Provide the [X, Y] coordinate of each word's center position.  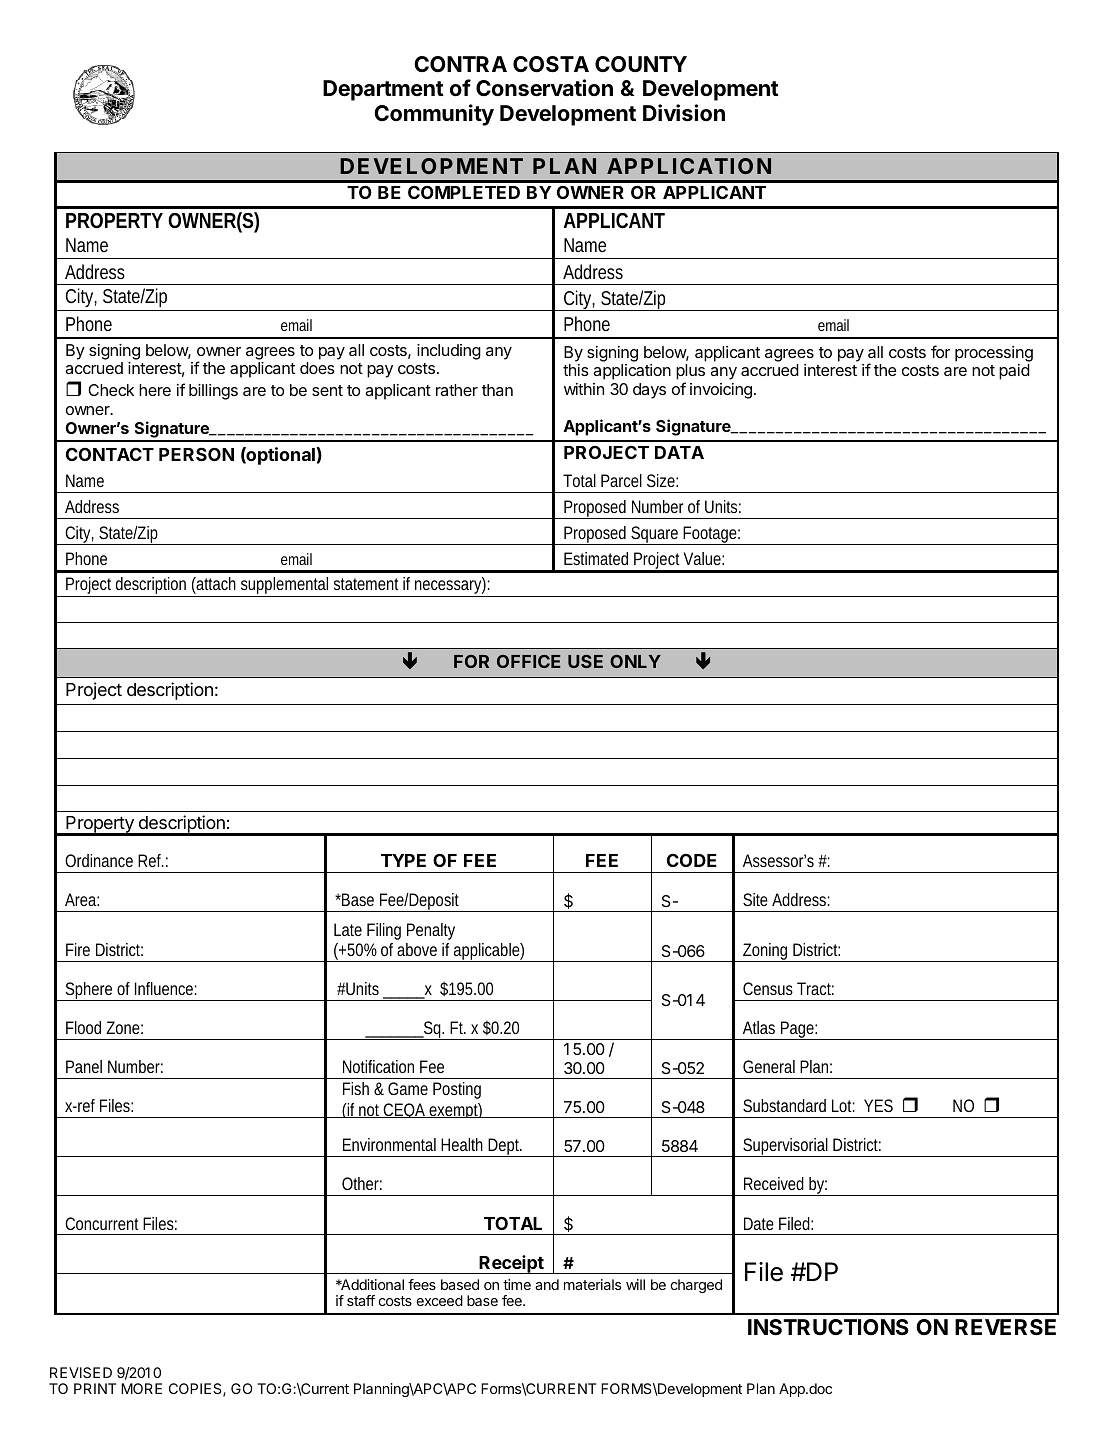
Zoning [765, 952]
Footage [709, 535]
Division [684, 113]
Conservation [544, 88]
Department [383, 90]
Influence [164, 988]
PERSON [196, 454]
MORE [141, 1388]
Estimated [596, 558]
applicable [486, 952]
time [517, 1284]
